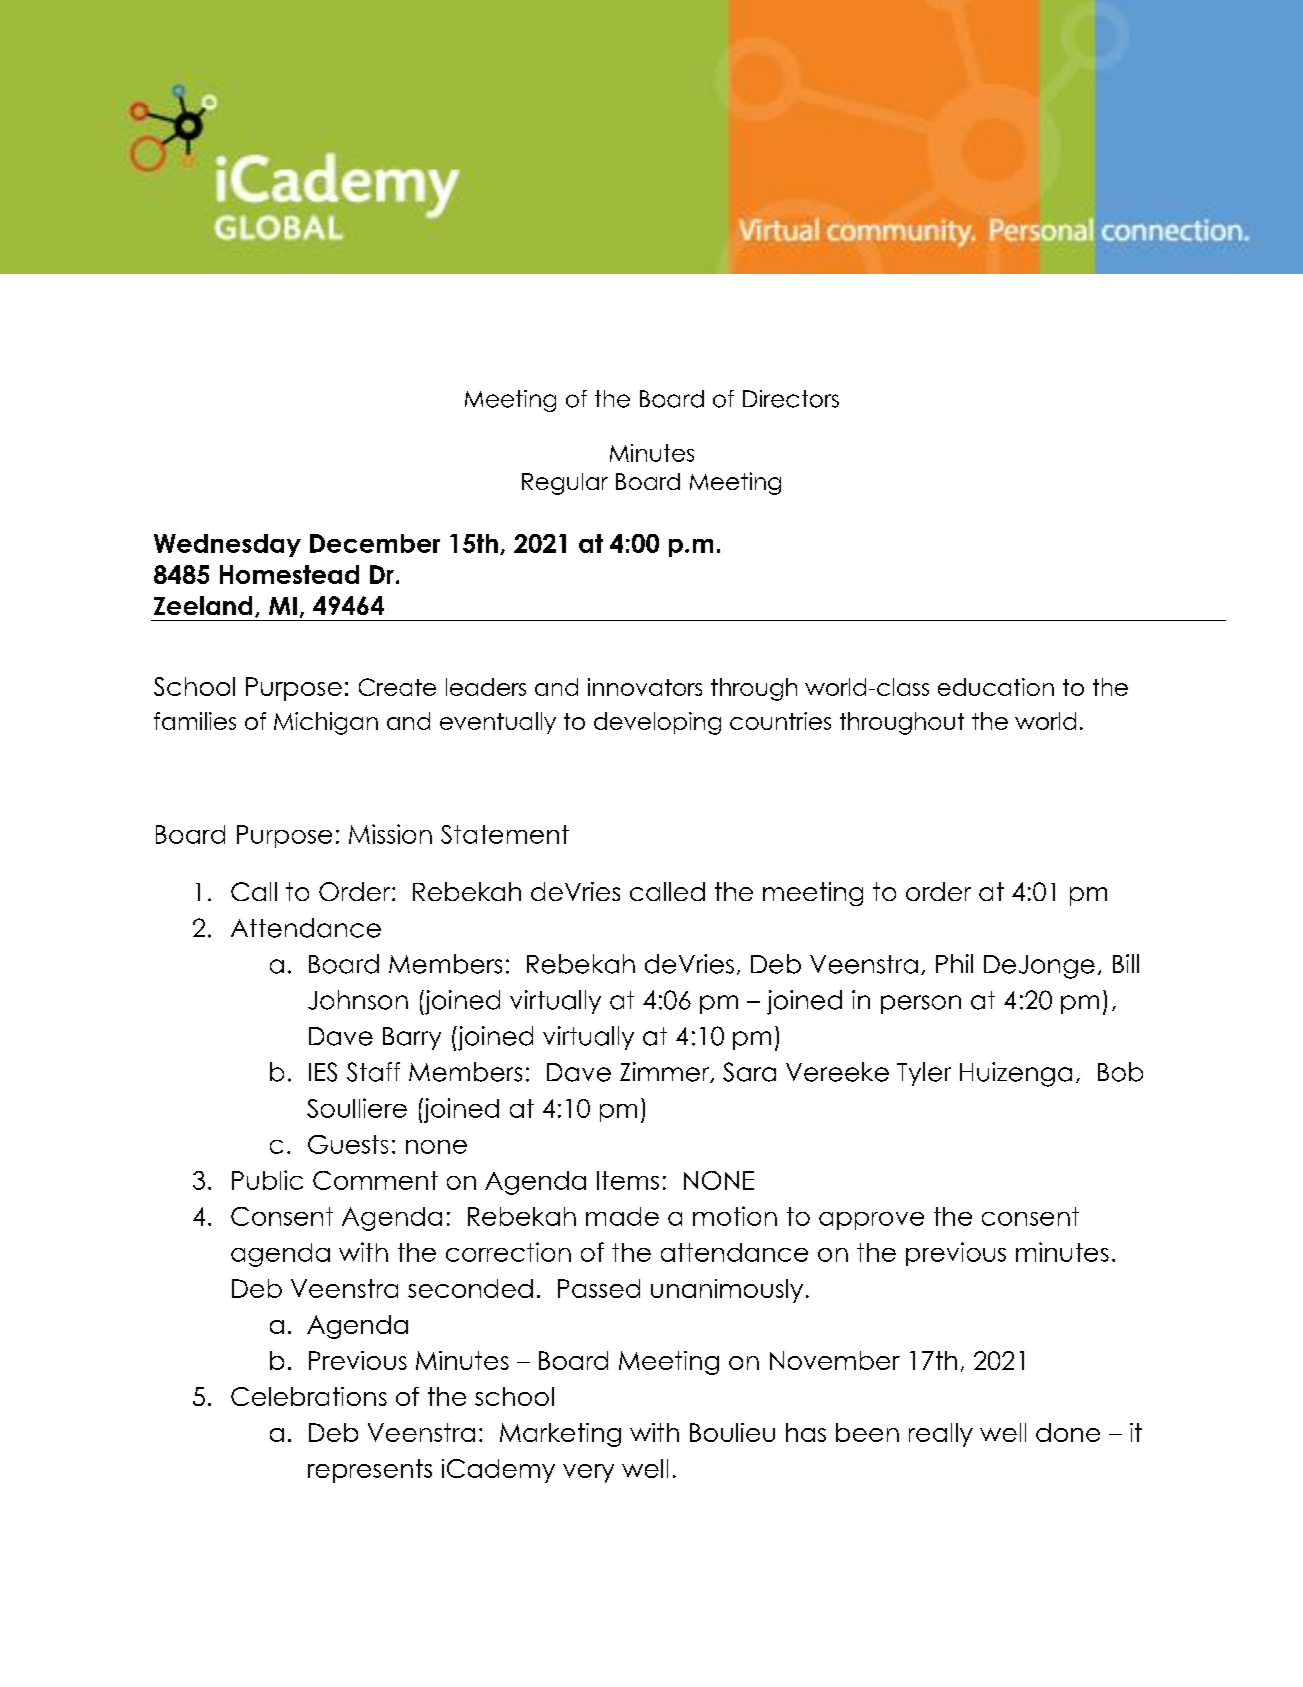  Describe the element at coordinates (309, 1396) in the image. I see `Celebrations` at that location.
